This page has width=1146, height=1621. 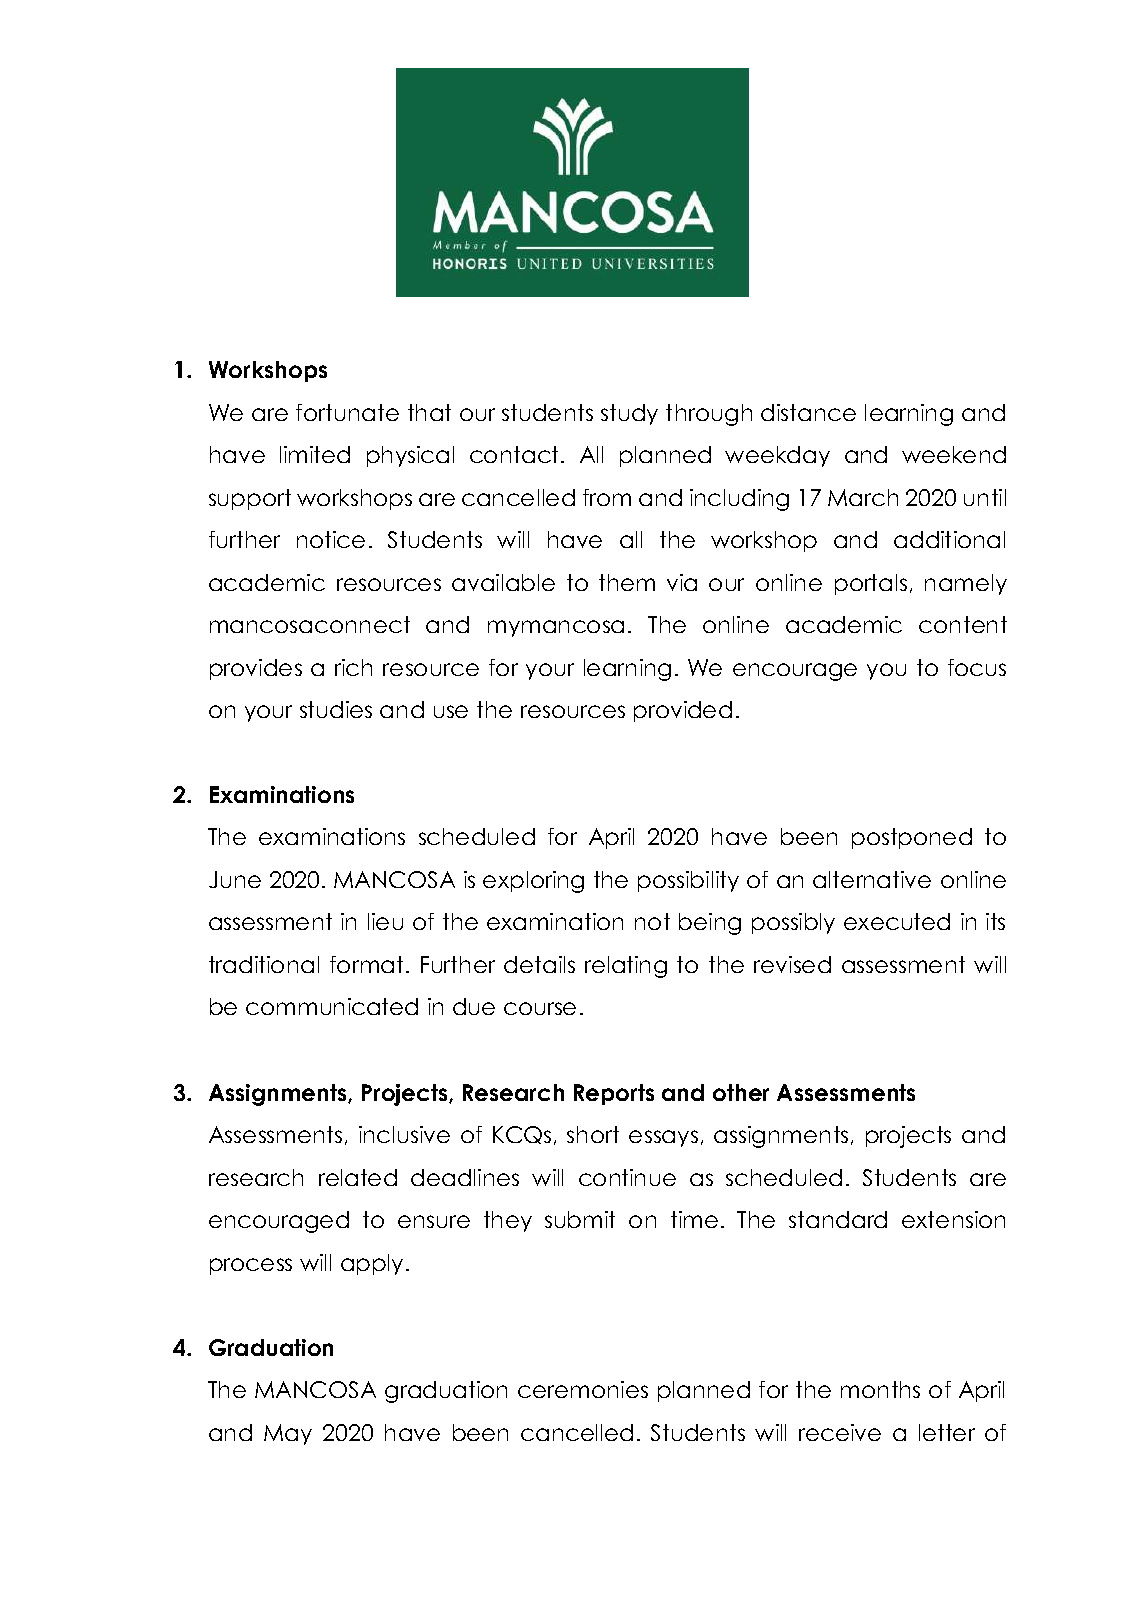 I want to click on study, so click(x=629, y=414).
